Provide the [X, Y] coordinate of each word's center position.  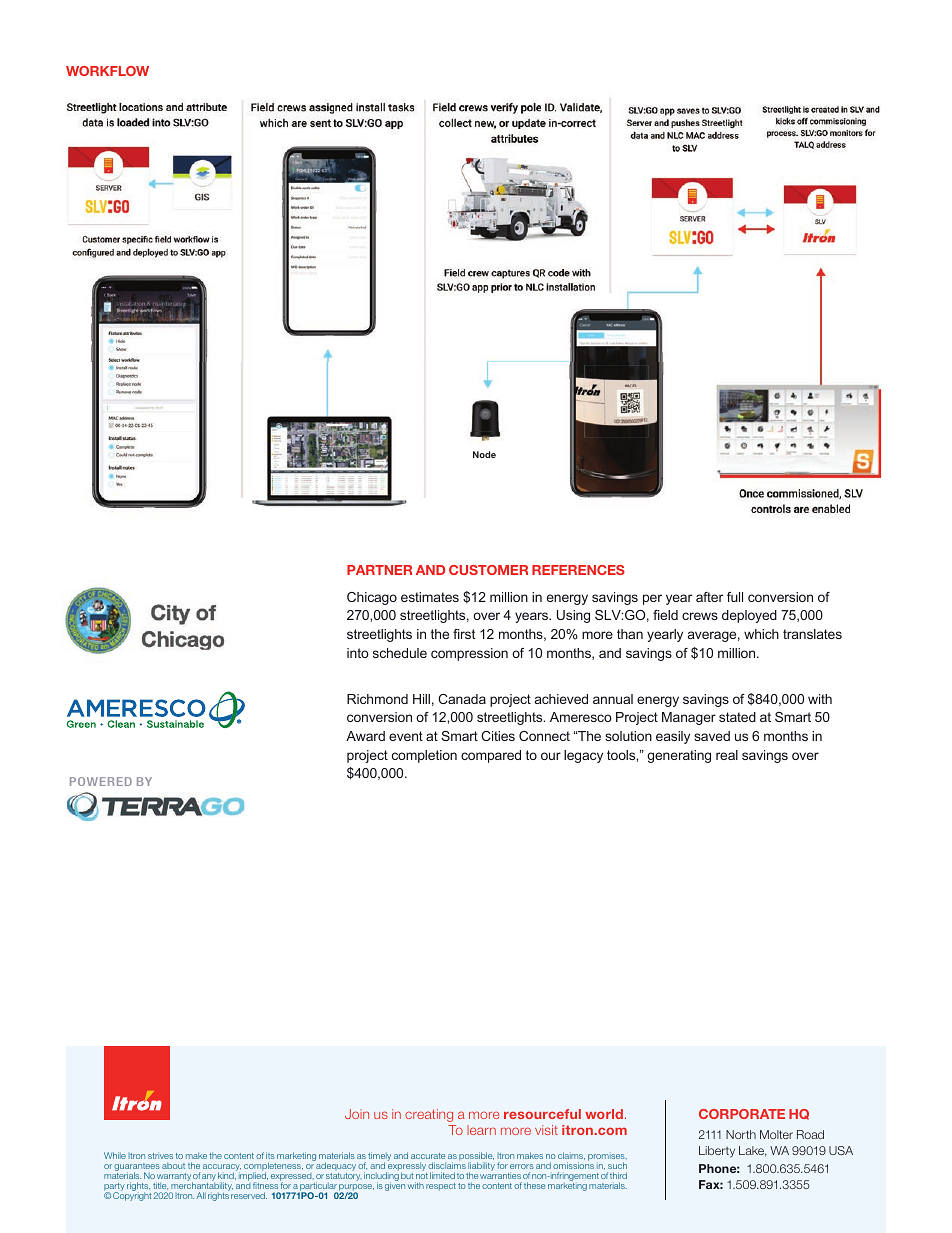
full [735, 597]
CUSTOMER [488, 570]
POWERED [101, 781]
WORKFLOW [107, 71]
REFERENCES [578, 570]
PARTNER [379, 570]
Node [484, 454]
